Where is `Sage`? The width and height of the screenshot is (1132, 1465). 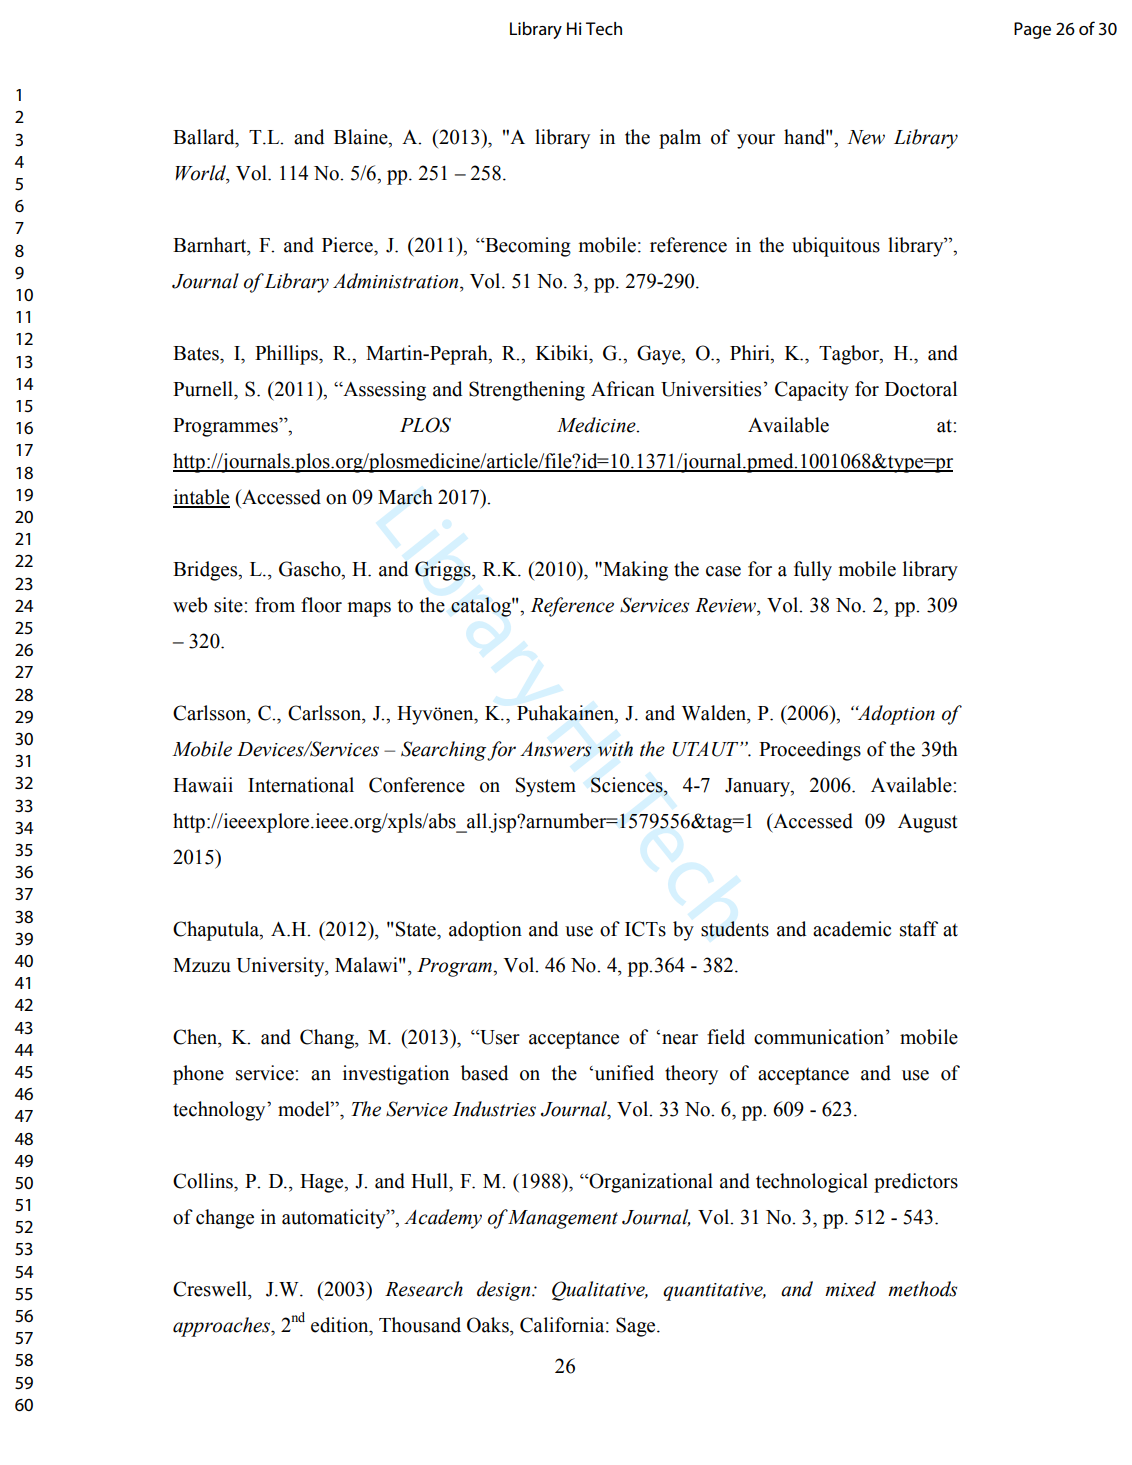
Sage is located at coordinates (637, 1327).
